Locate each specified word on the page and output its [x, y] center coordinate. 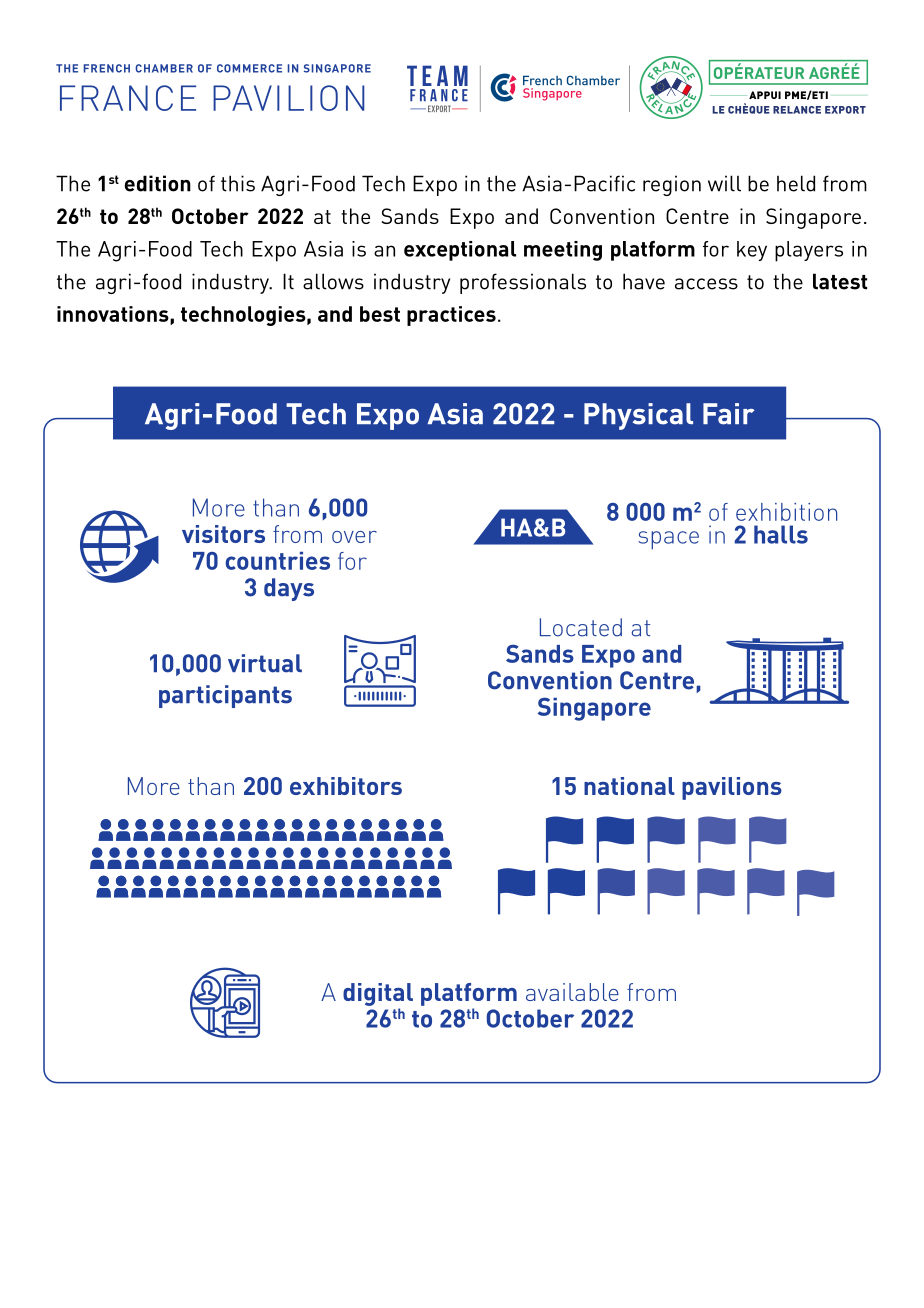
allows [333, 281]
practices [451, 316]
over [354, 537]
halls [781, 534]
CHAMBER [164, 68]
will [724, 183]
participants [225, 696]
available [572, 992]
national [629, 786]
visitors [223, 534]
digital [378, 994]
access [706, 284]
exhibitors [346, 786]
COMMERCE [249, 68]
